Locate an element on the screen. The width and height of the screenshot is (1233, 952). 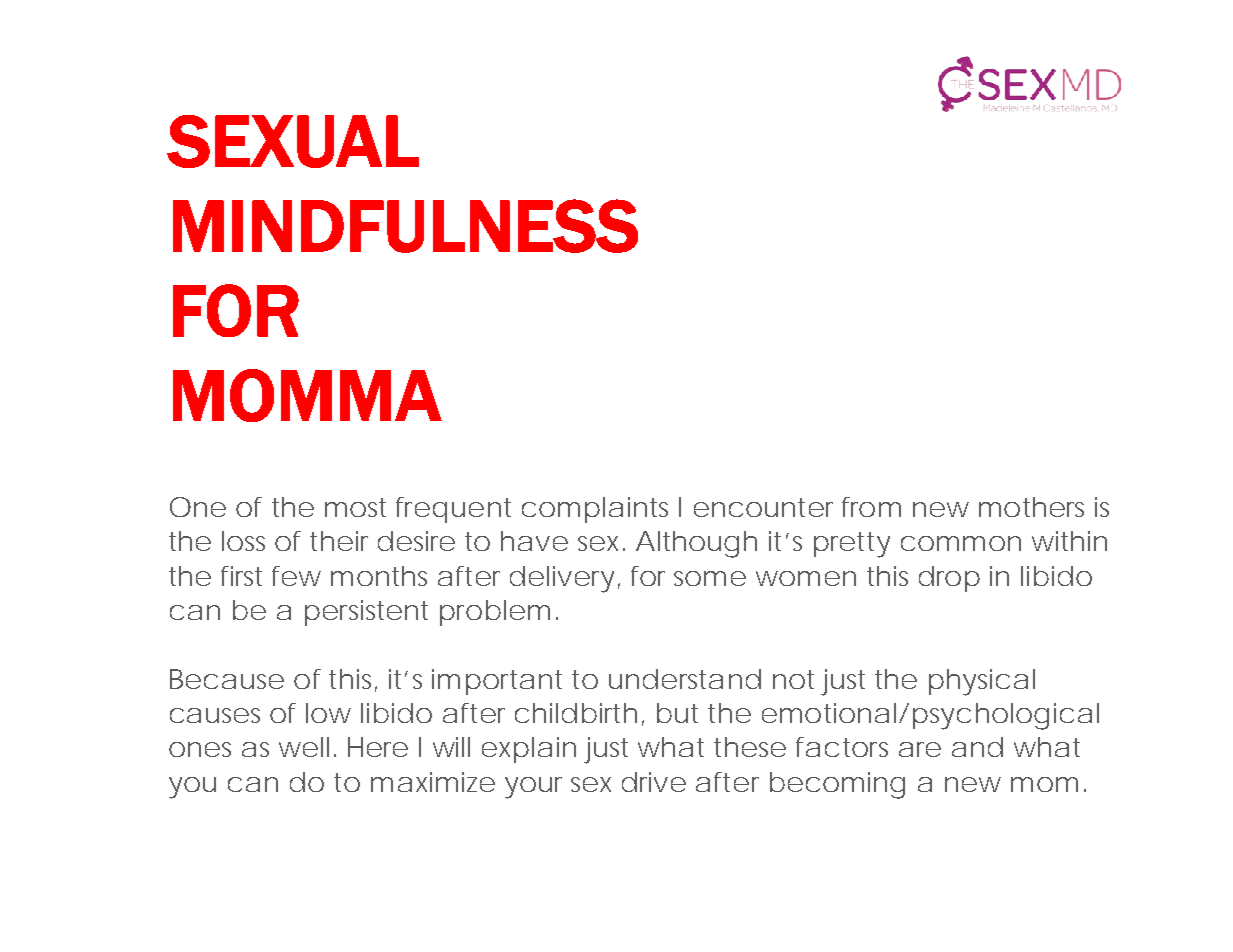
MOMMA is located at coordinates (307, 395).
